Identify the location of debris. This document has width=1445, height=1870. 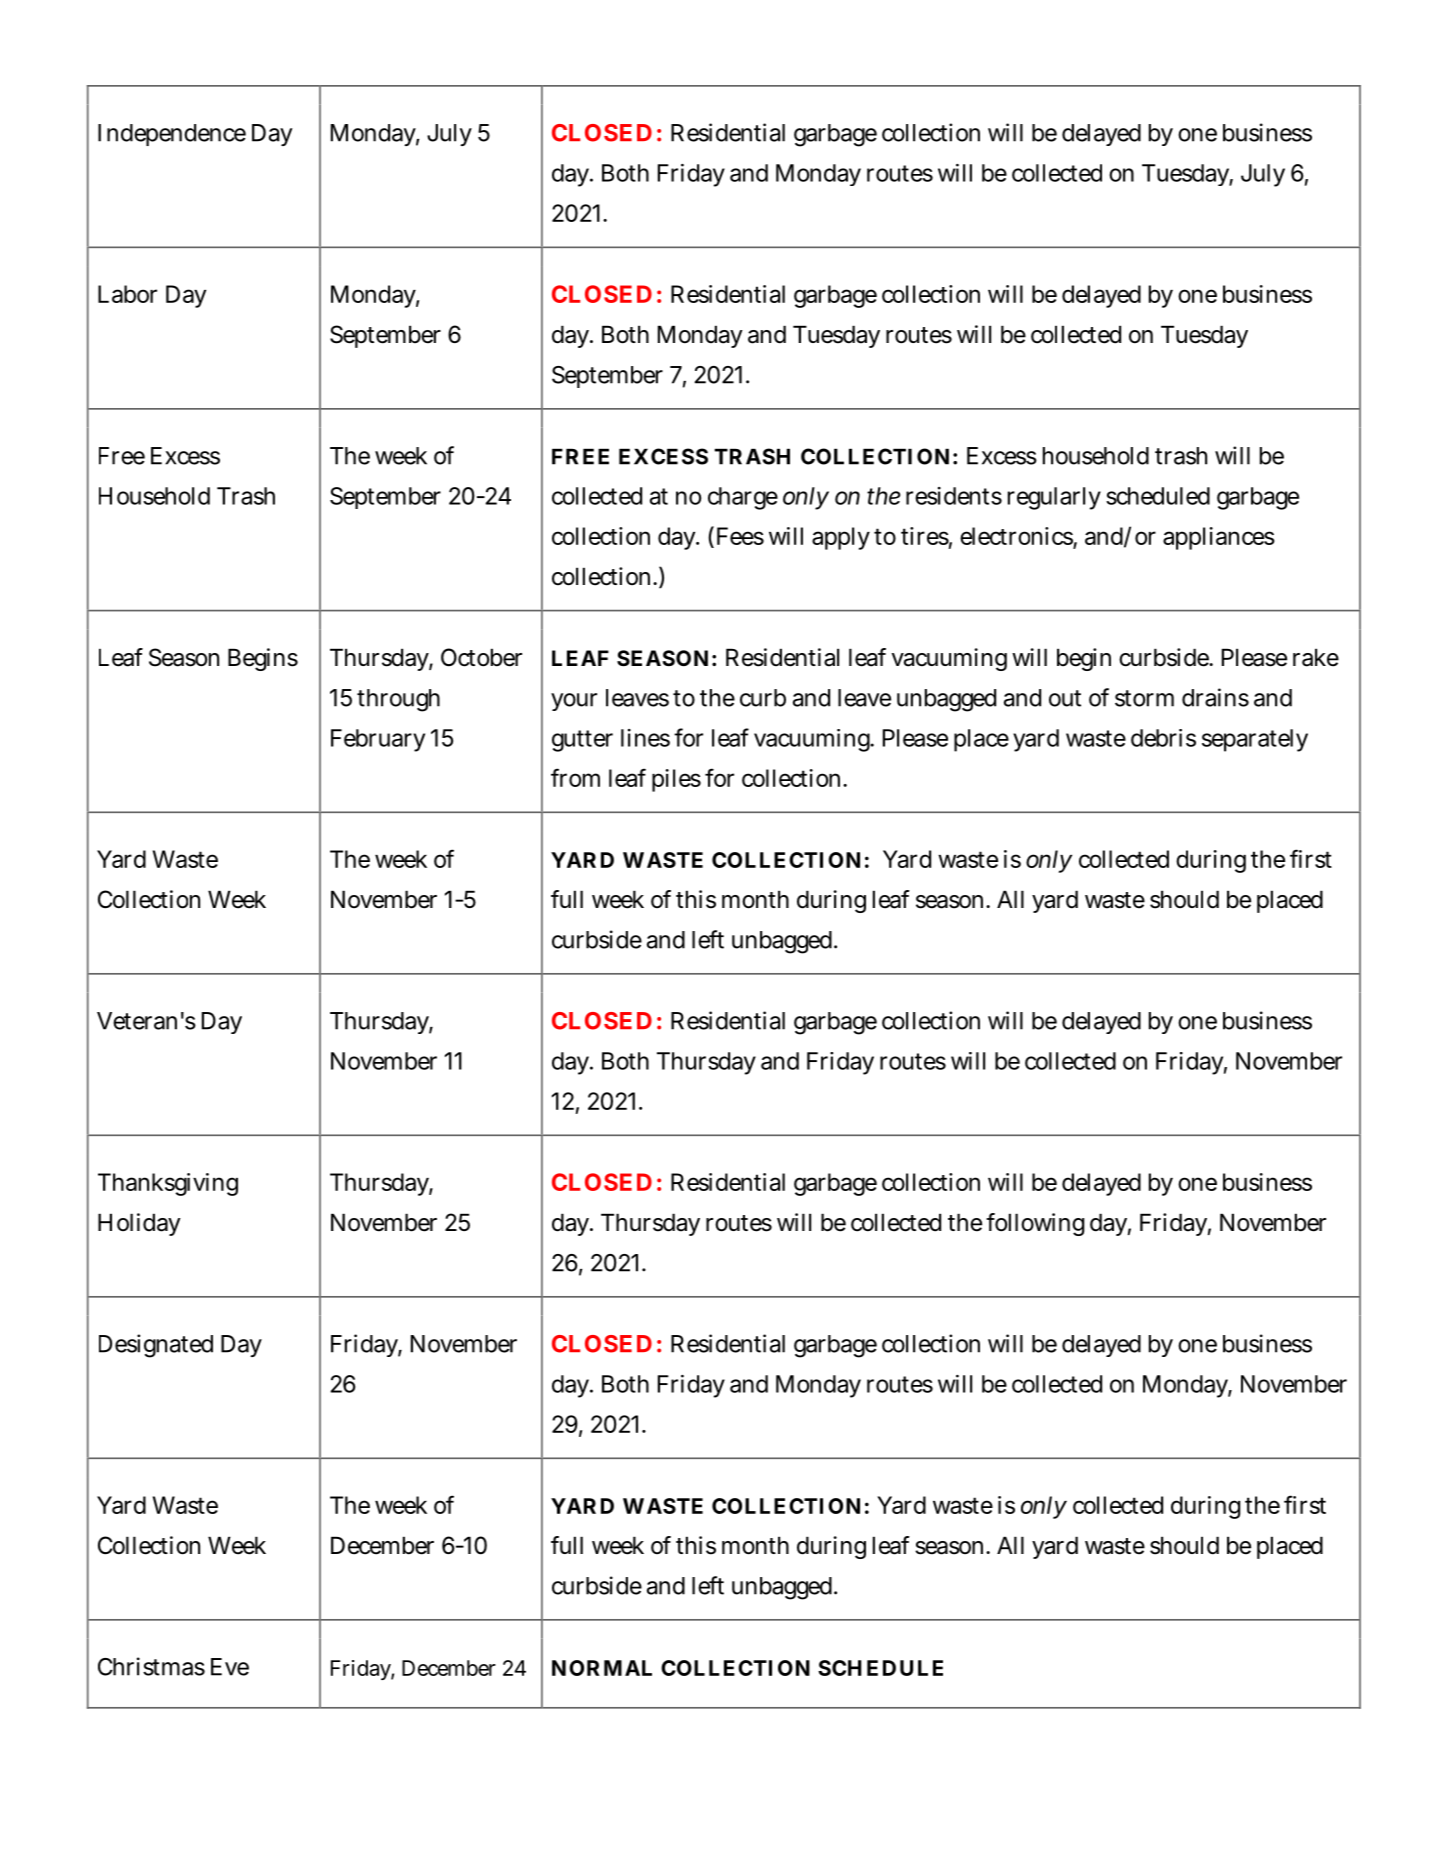
(1163, 738).
